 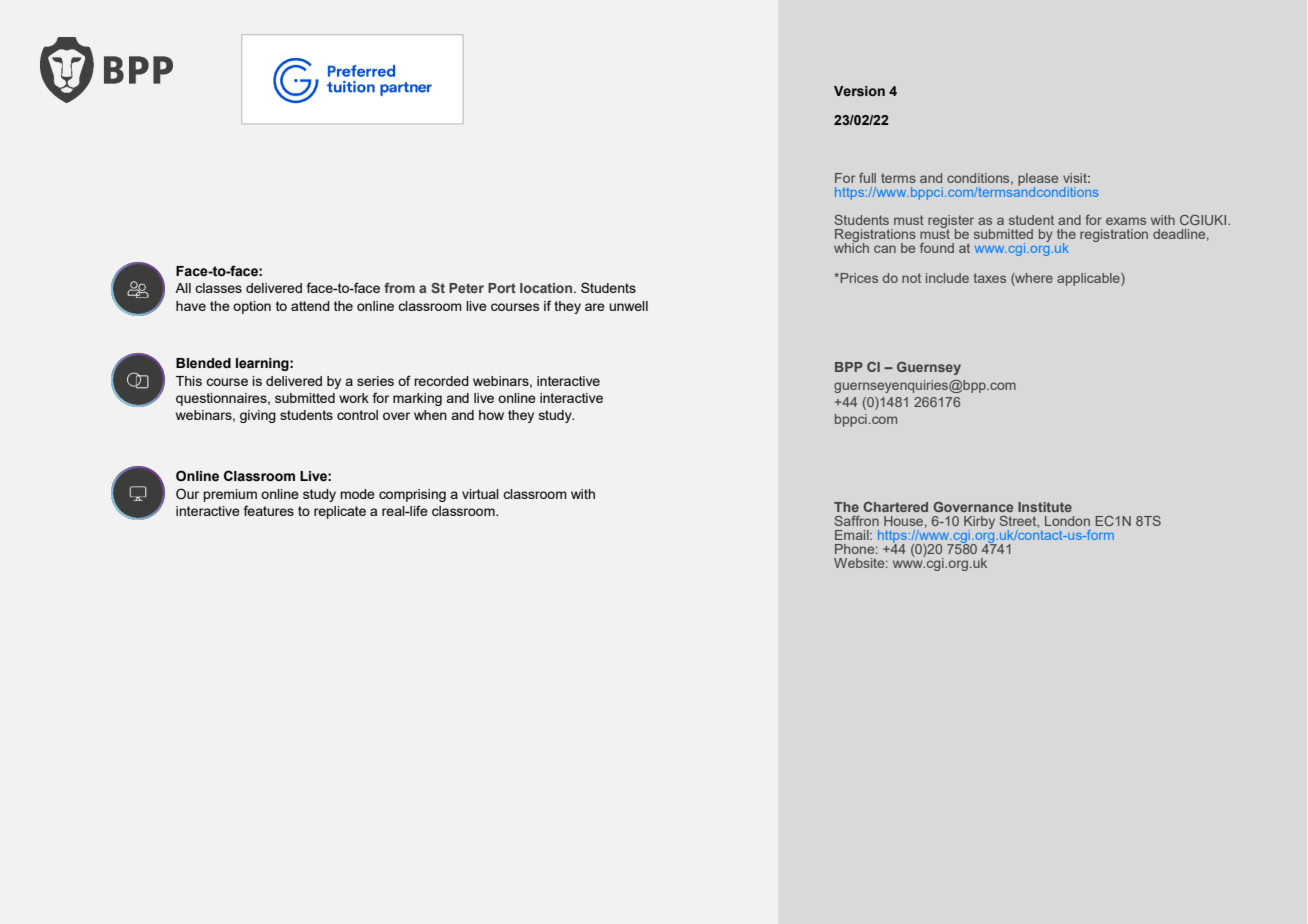 What do you see at coordinates (990, 278) in the screenshot?
I see `taxes` at bounding box center [990, 278].
